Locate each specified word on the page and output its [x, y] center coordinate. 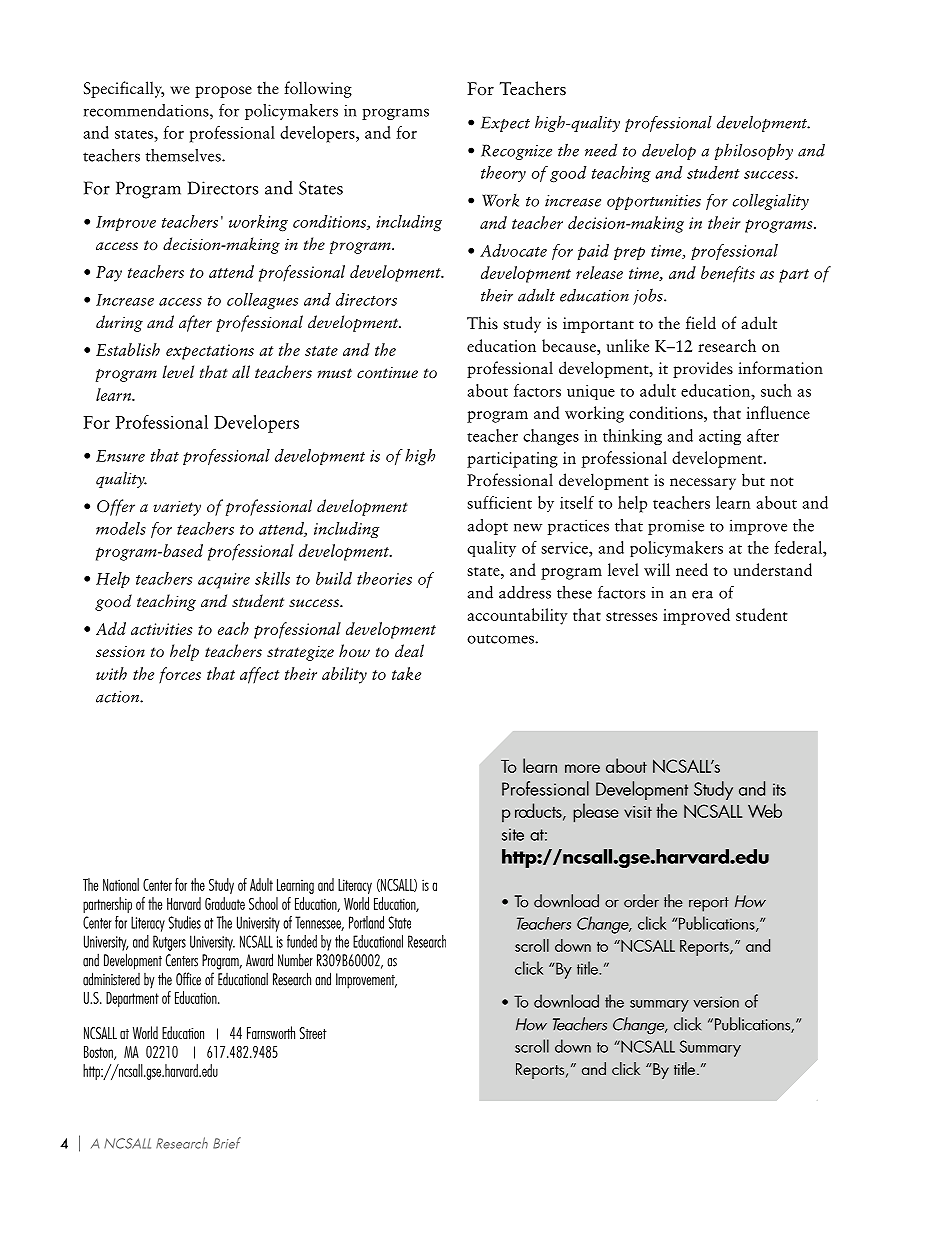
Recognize [516, 152]
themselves [184, 155]
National [121, 884]
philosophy [753, 151]
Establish [128, 349]
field [701, 322]
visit [638, 812]
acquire [224, 581]
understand [773, 569]
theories [384, 578]
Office [188, 979]
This [482, 323]
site [513, 834]
